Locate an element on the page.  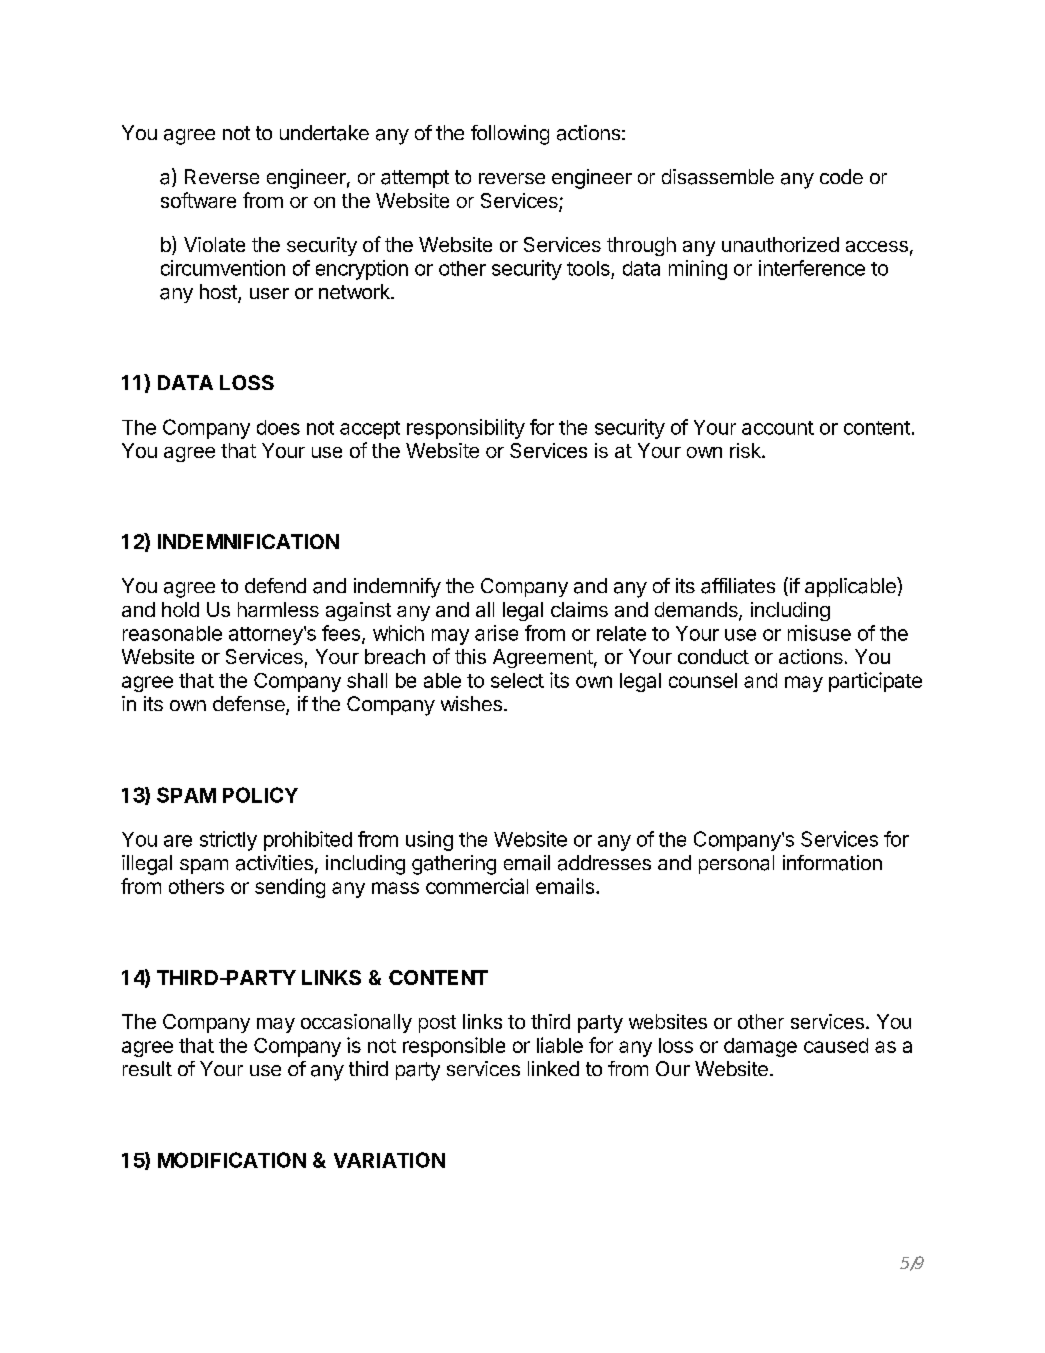
information is located at coordinates (832, 863).
